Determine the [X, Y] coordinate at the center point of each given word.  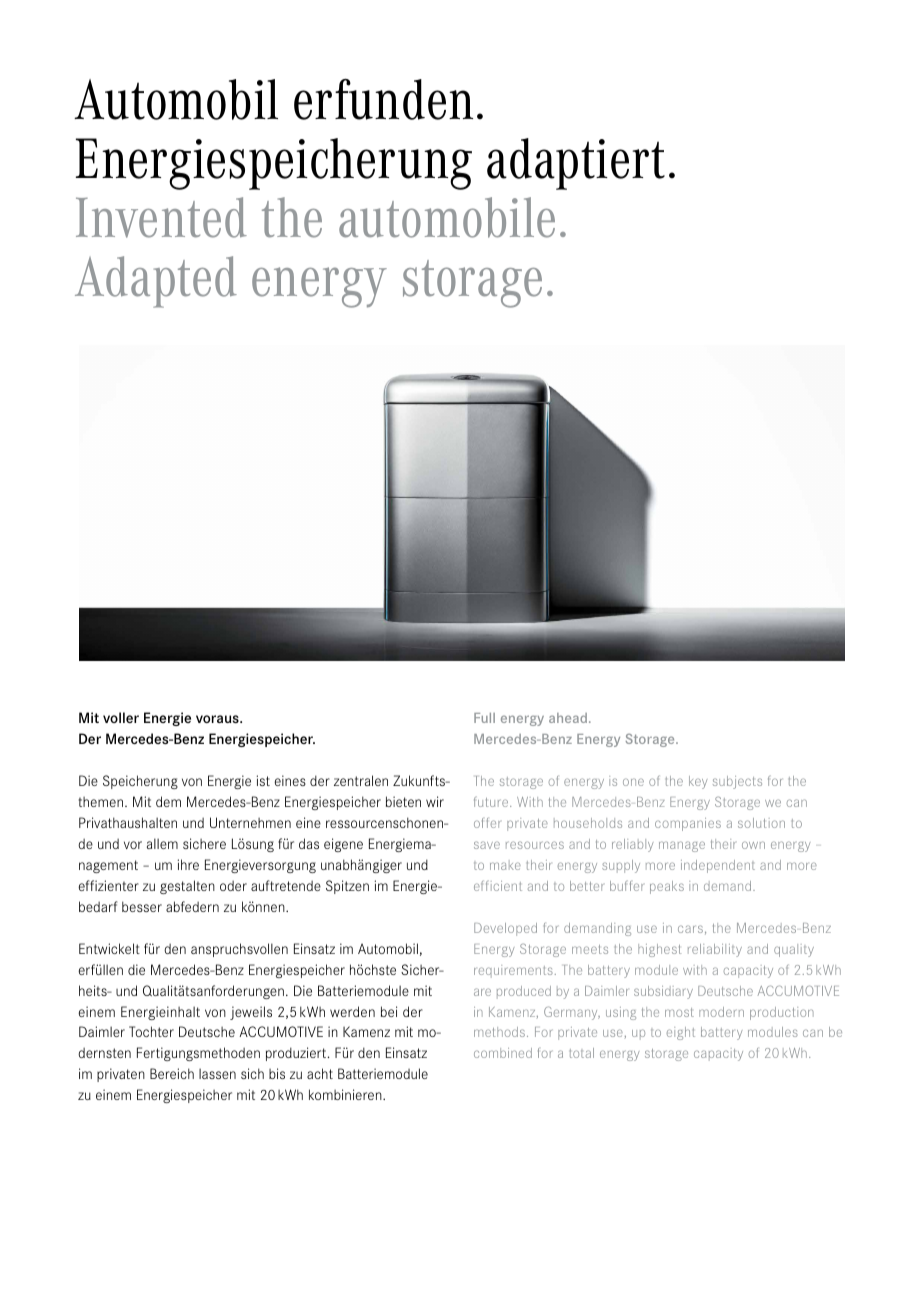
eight [681, 1033]
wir [435, 801]
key [698, 782]
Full [484, 718]
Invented [161, 217]
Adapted [156, 282]
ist [263, 780]
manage [682, 846]
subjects [737, 782]
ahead [568, 718]
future [492, 802]
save [487, 845]
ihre [188, 864]
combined [503, 1053]
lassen [217, 1073]
